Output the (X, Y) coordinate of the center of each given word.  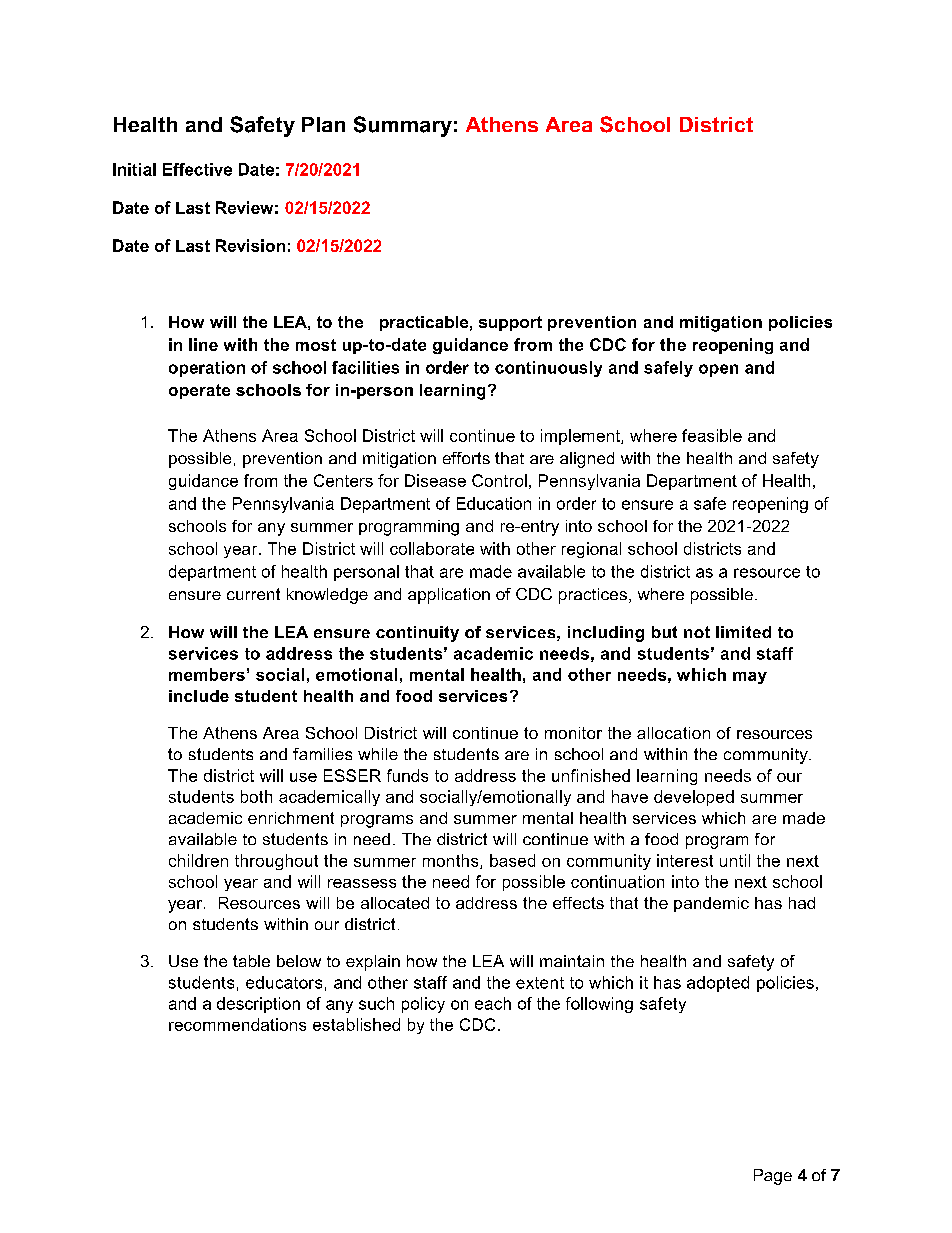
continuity (417, 634)
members (207, 674)
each (493, 1003)
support (510, 323)
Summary (403, 126)
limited (743, 632)
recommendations (237, 1024)
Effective (197, 169)
